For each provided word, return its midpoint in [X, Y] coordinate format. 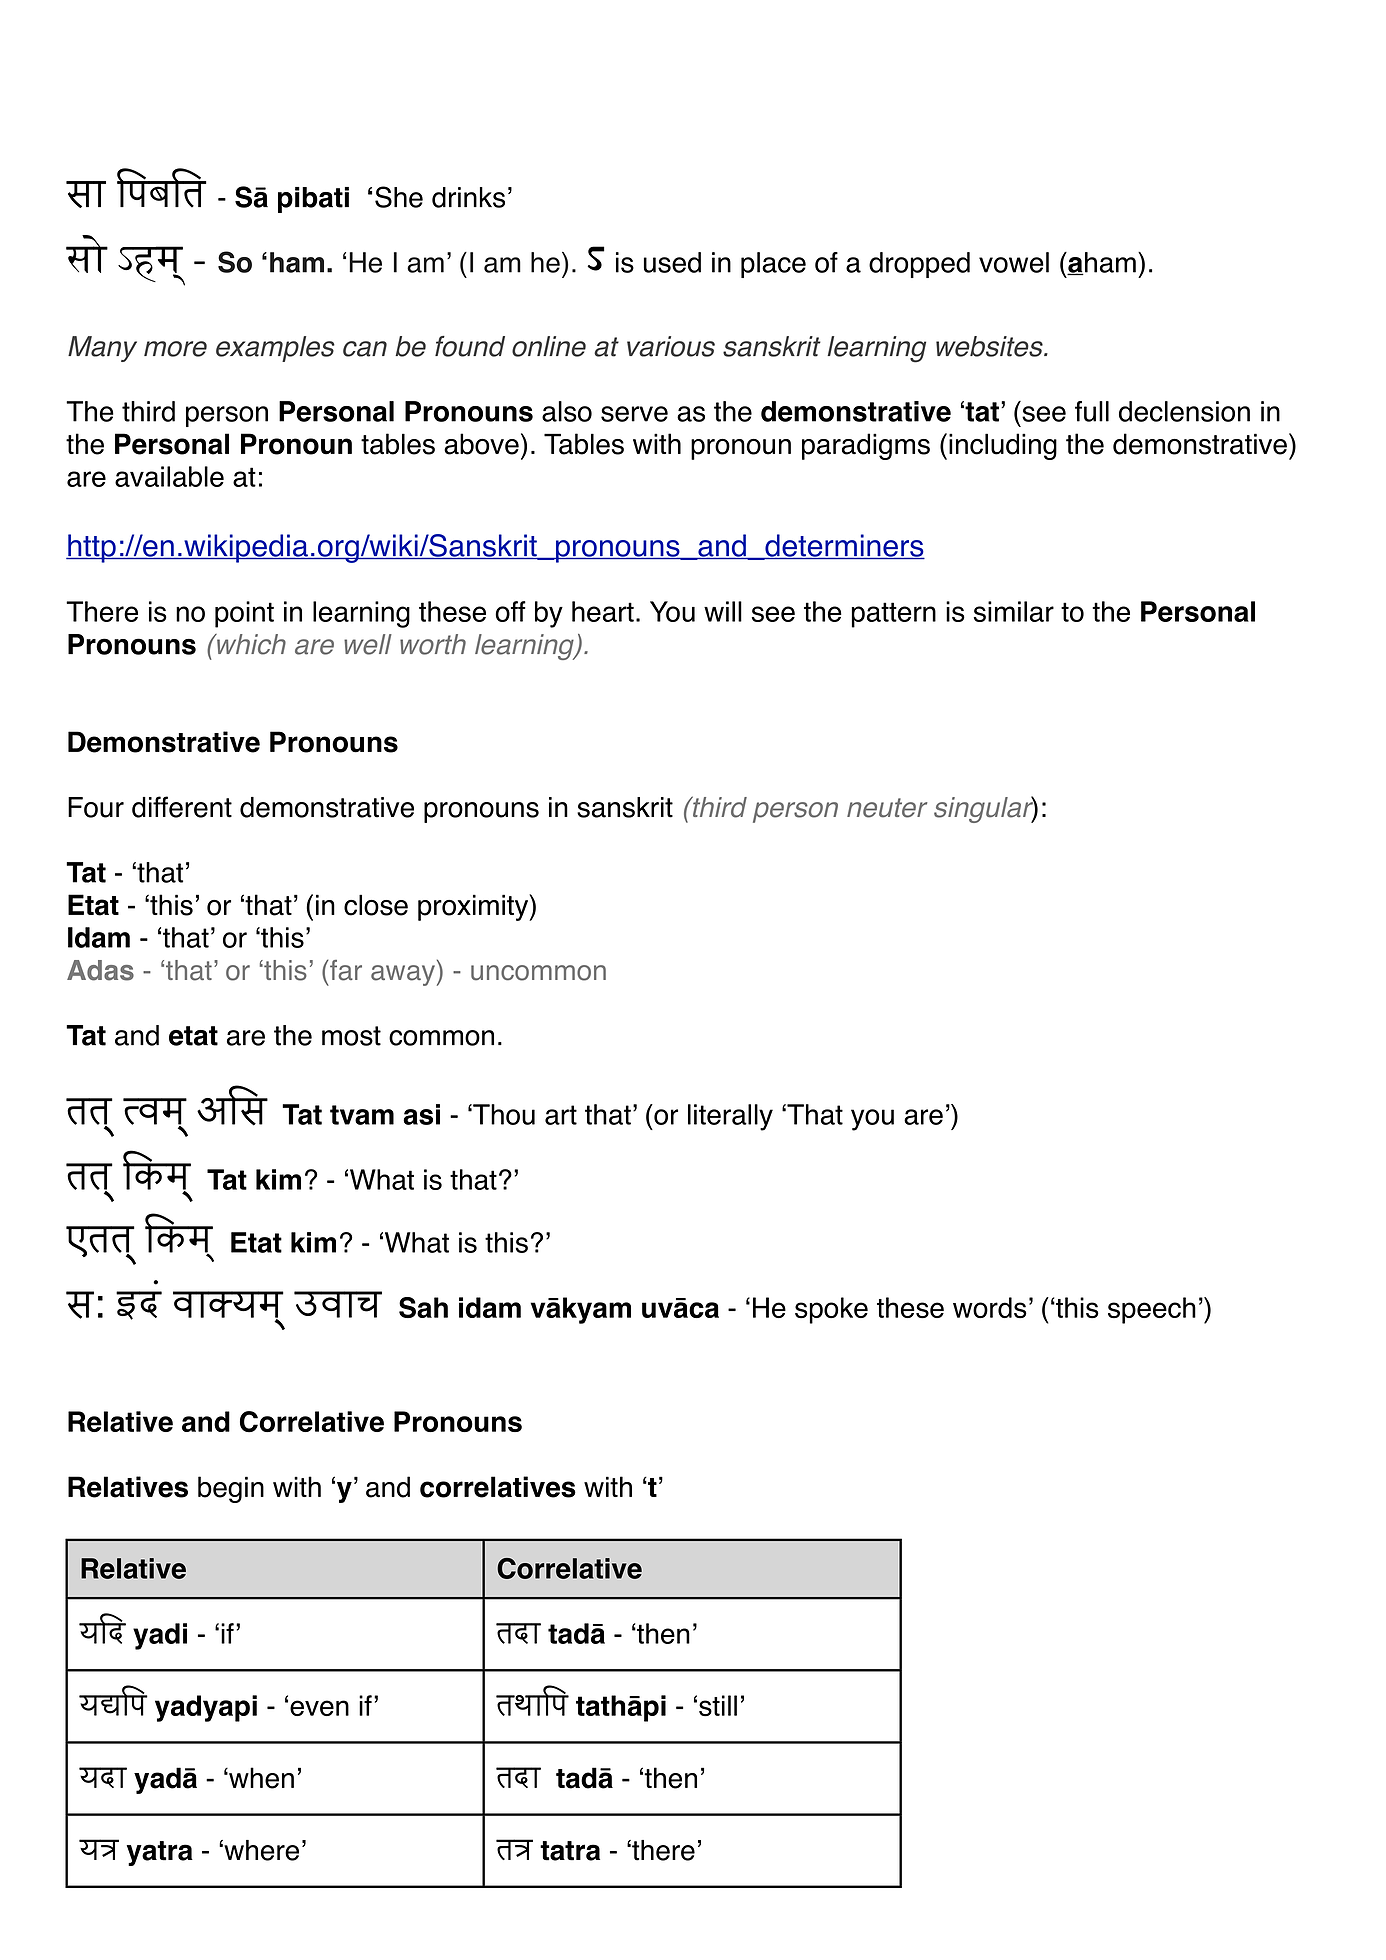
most [351, 1036]
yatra [160, 1853]
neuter [887, 808]
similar [1014, 611]
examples [275, 349]
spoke [831, 1310]
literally [730, 1117]
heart [603, 611]
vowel [1014, 262]
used [672, 262]
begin [231, 1489]
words [990, 1308]
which [250, 644]
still [718, 1706]
